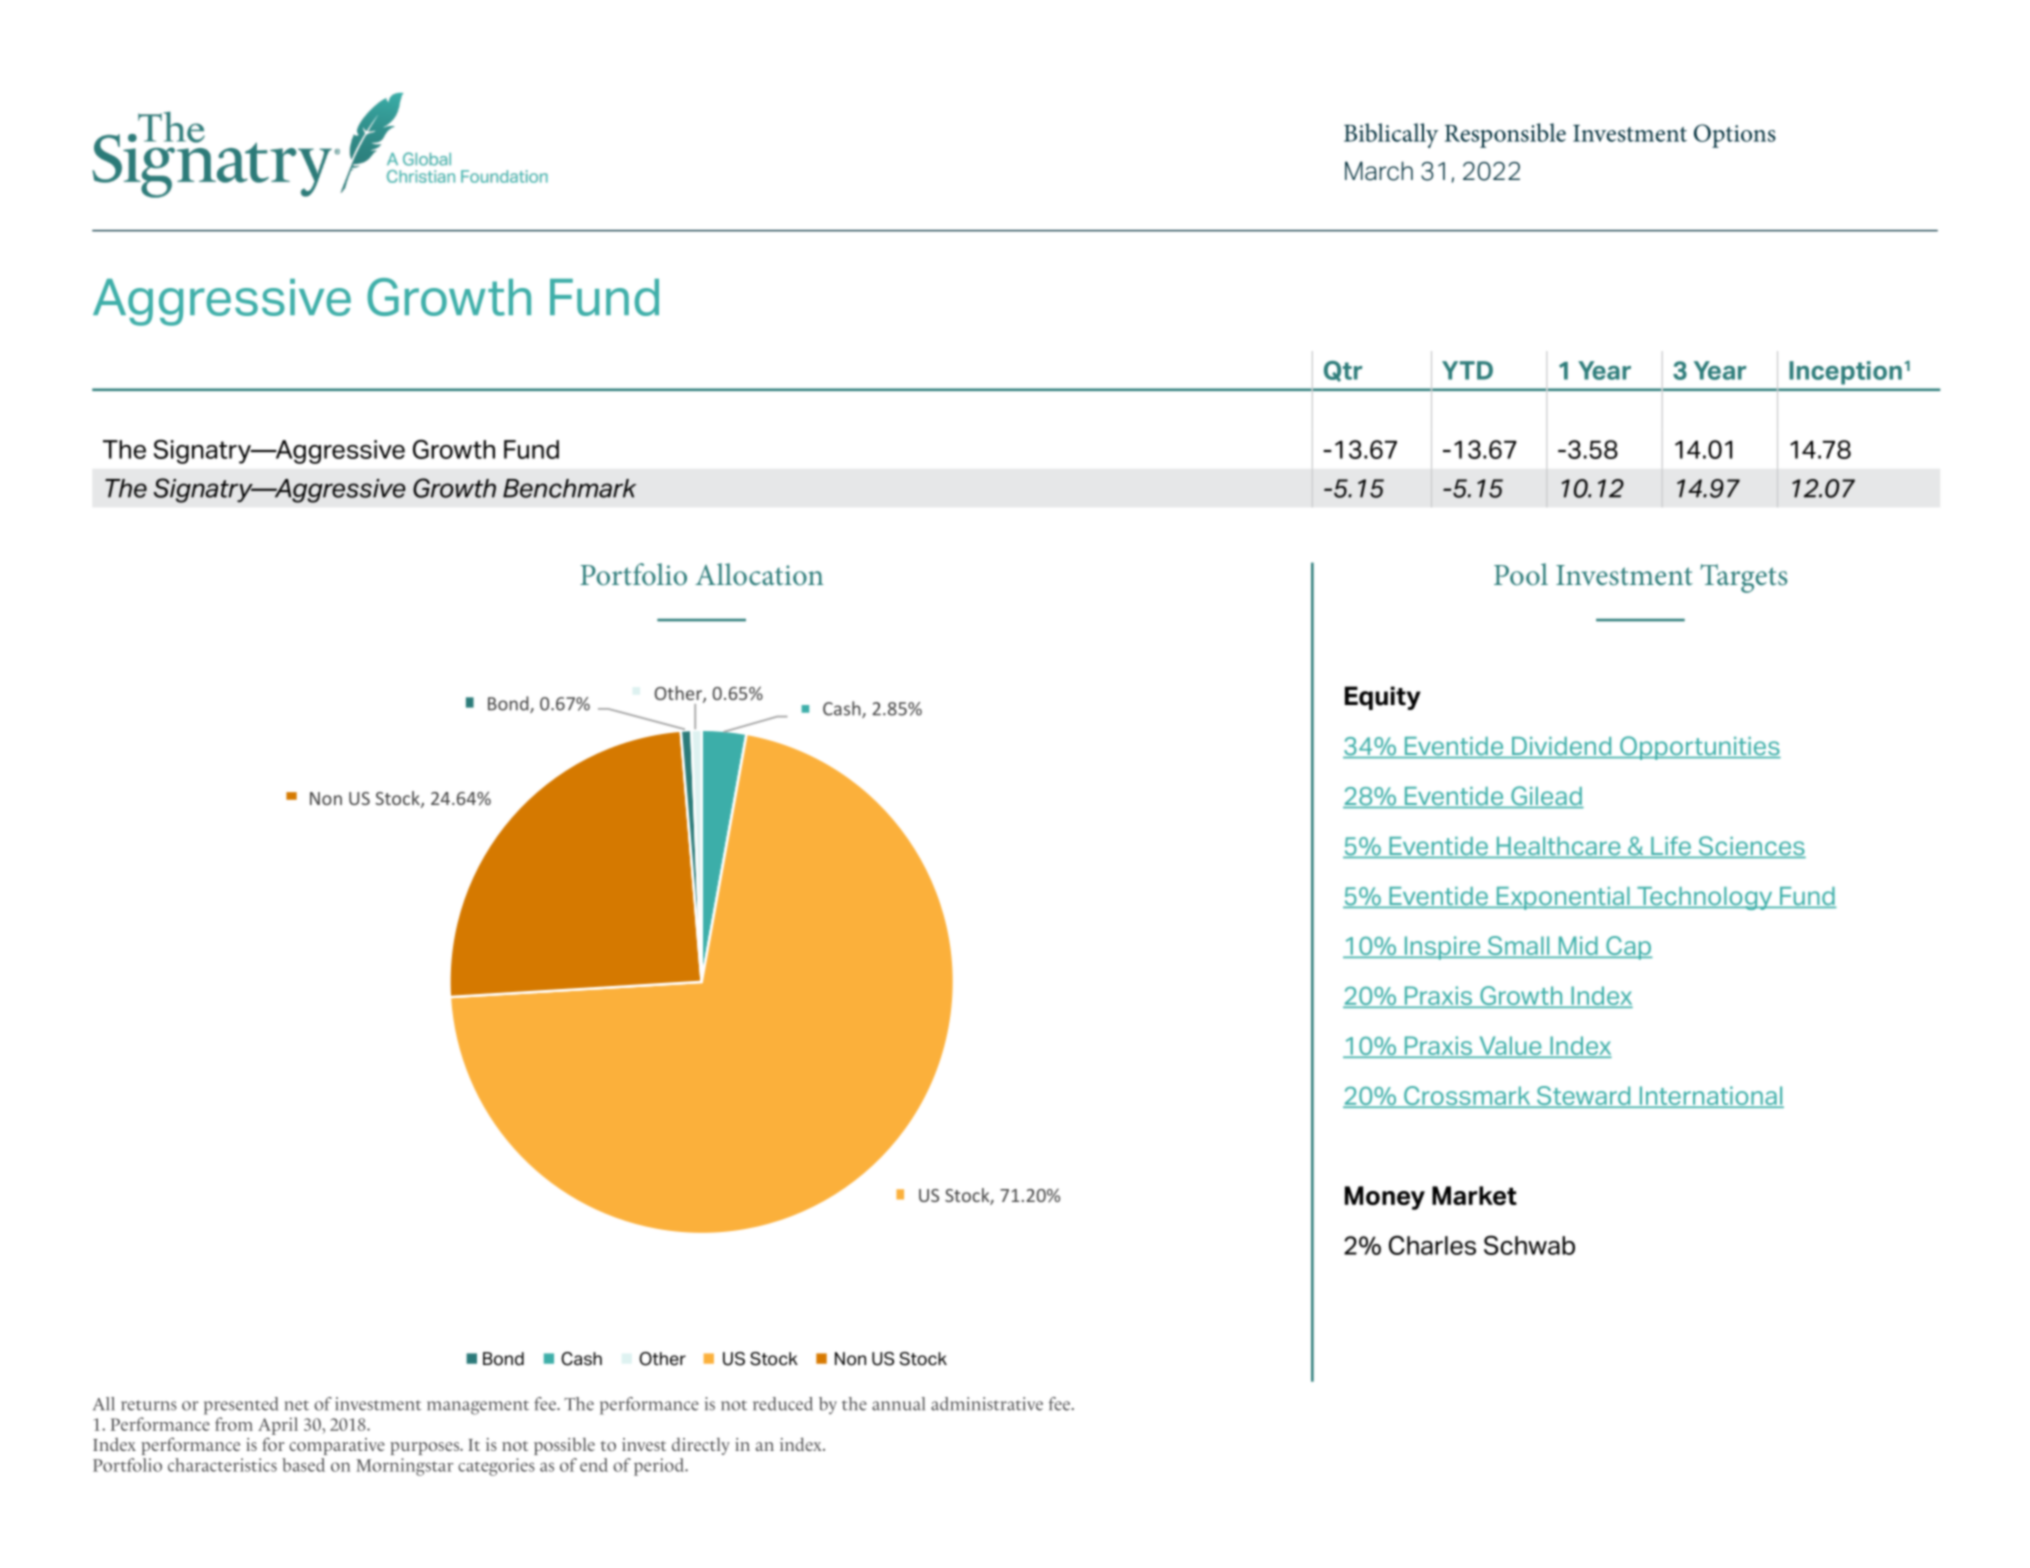  I want to click on Mid, so click(1578, 947).
